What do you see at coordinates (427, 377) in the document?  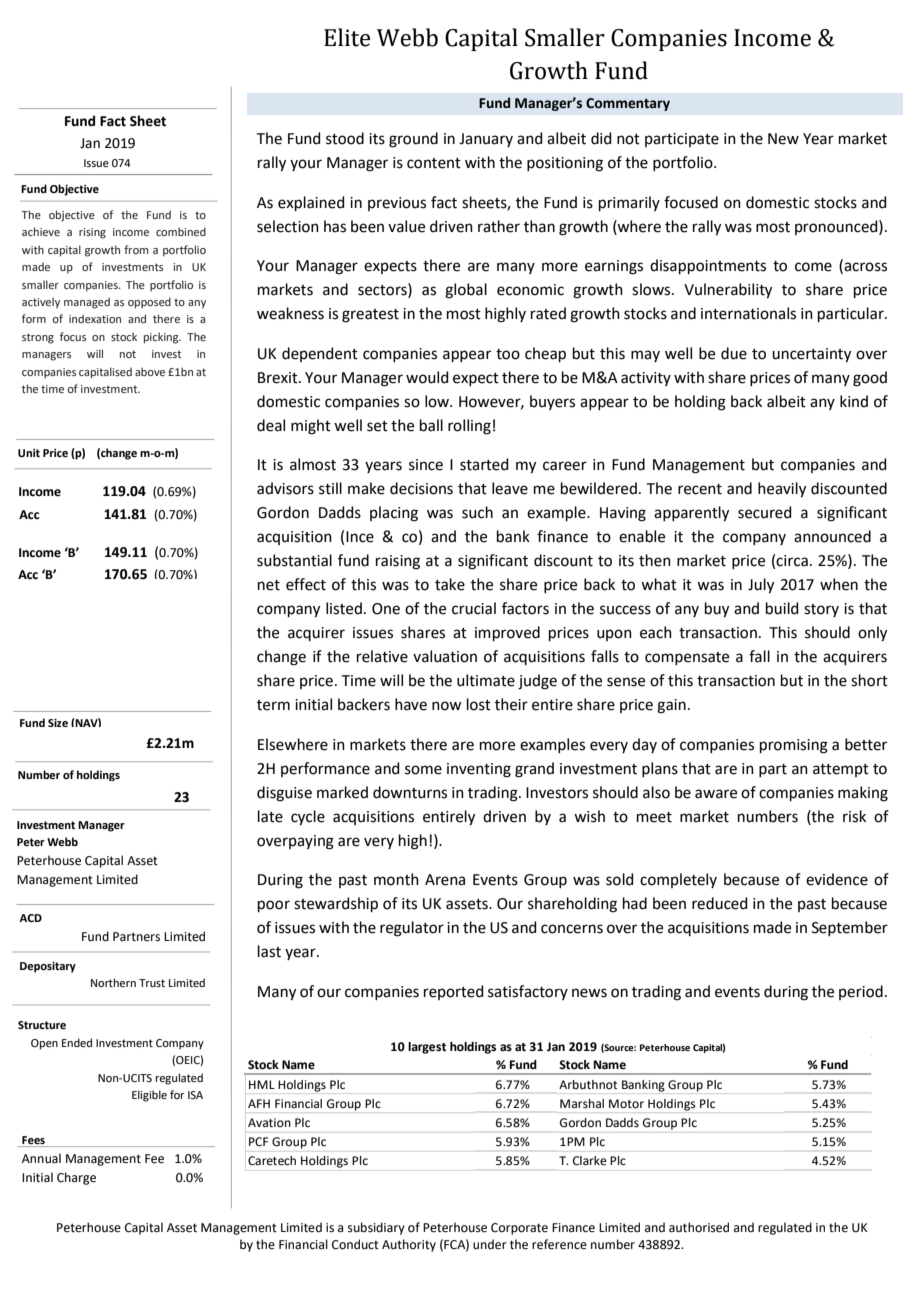 I see `would` at bounding box center [427, 377].
